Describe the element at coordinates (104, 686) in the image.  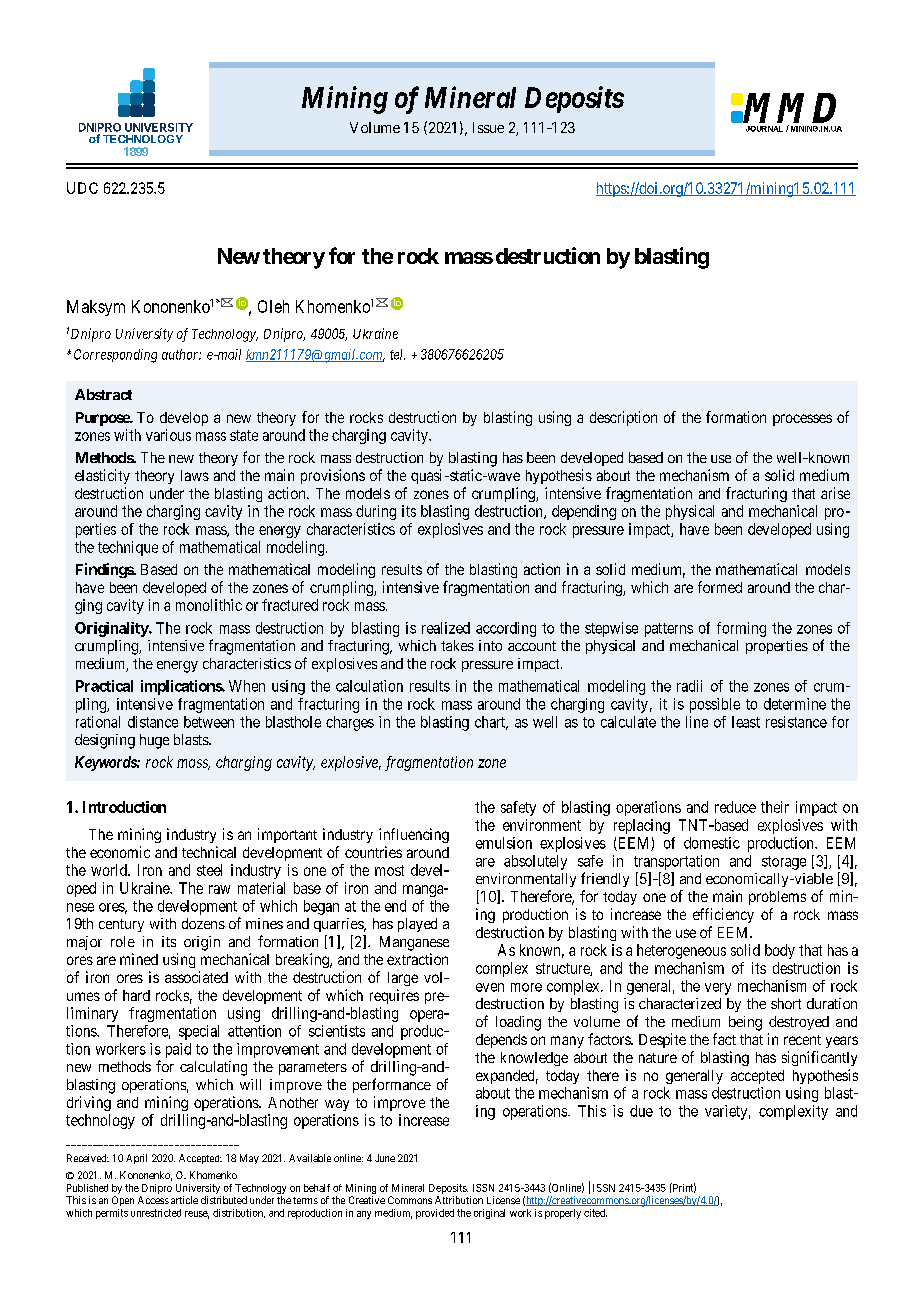
I see `Practical` at that location.
